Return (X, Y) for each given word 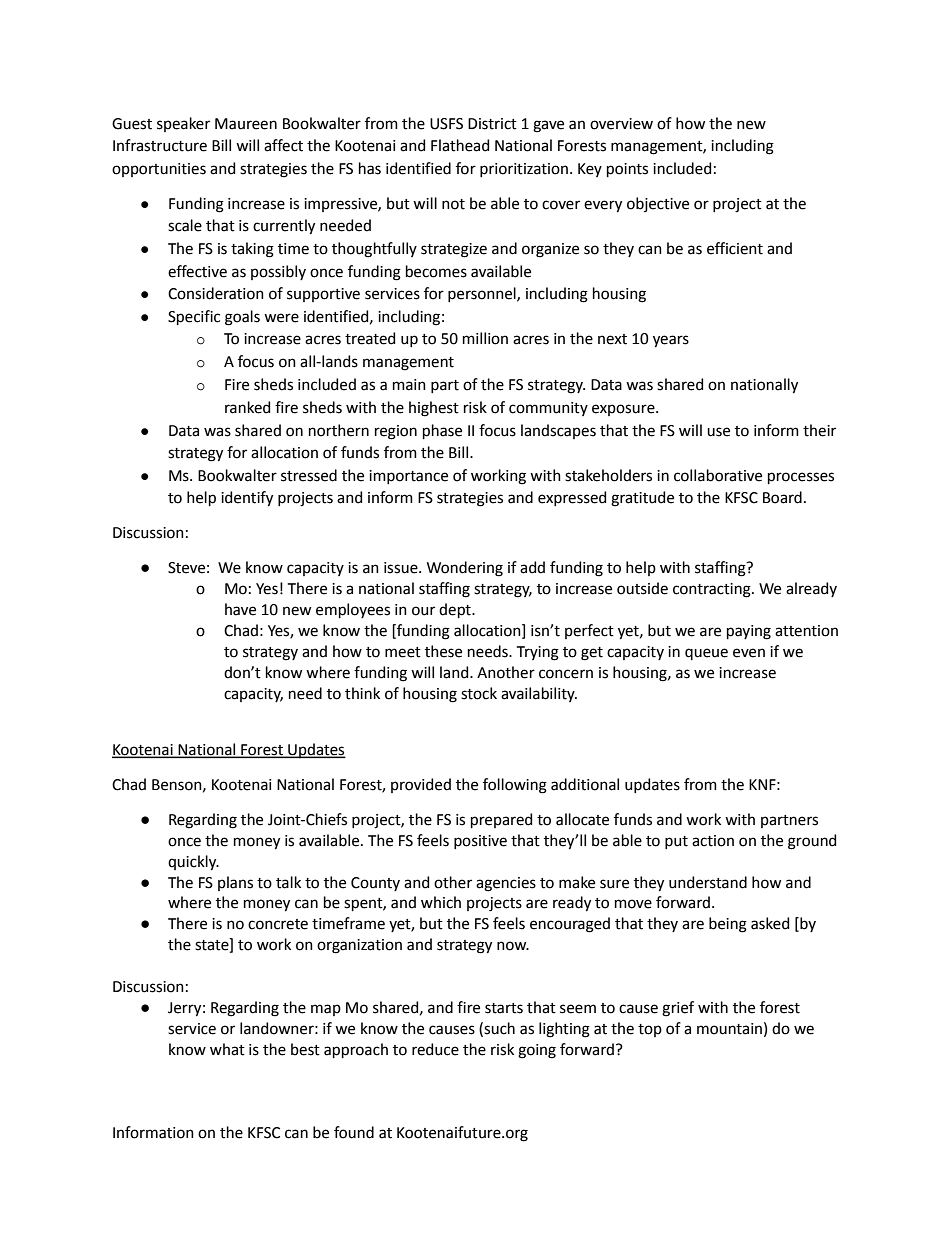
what (227, 1049)
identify (247, 499)
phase (442, 431)
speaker (183, 124)
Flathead (460, 145)
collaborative (718, 475)
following (515, 786)
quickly (193, 863)
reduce (435, 1049)
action (713, 841)
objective (658, 204)
